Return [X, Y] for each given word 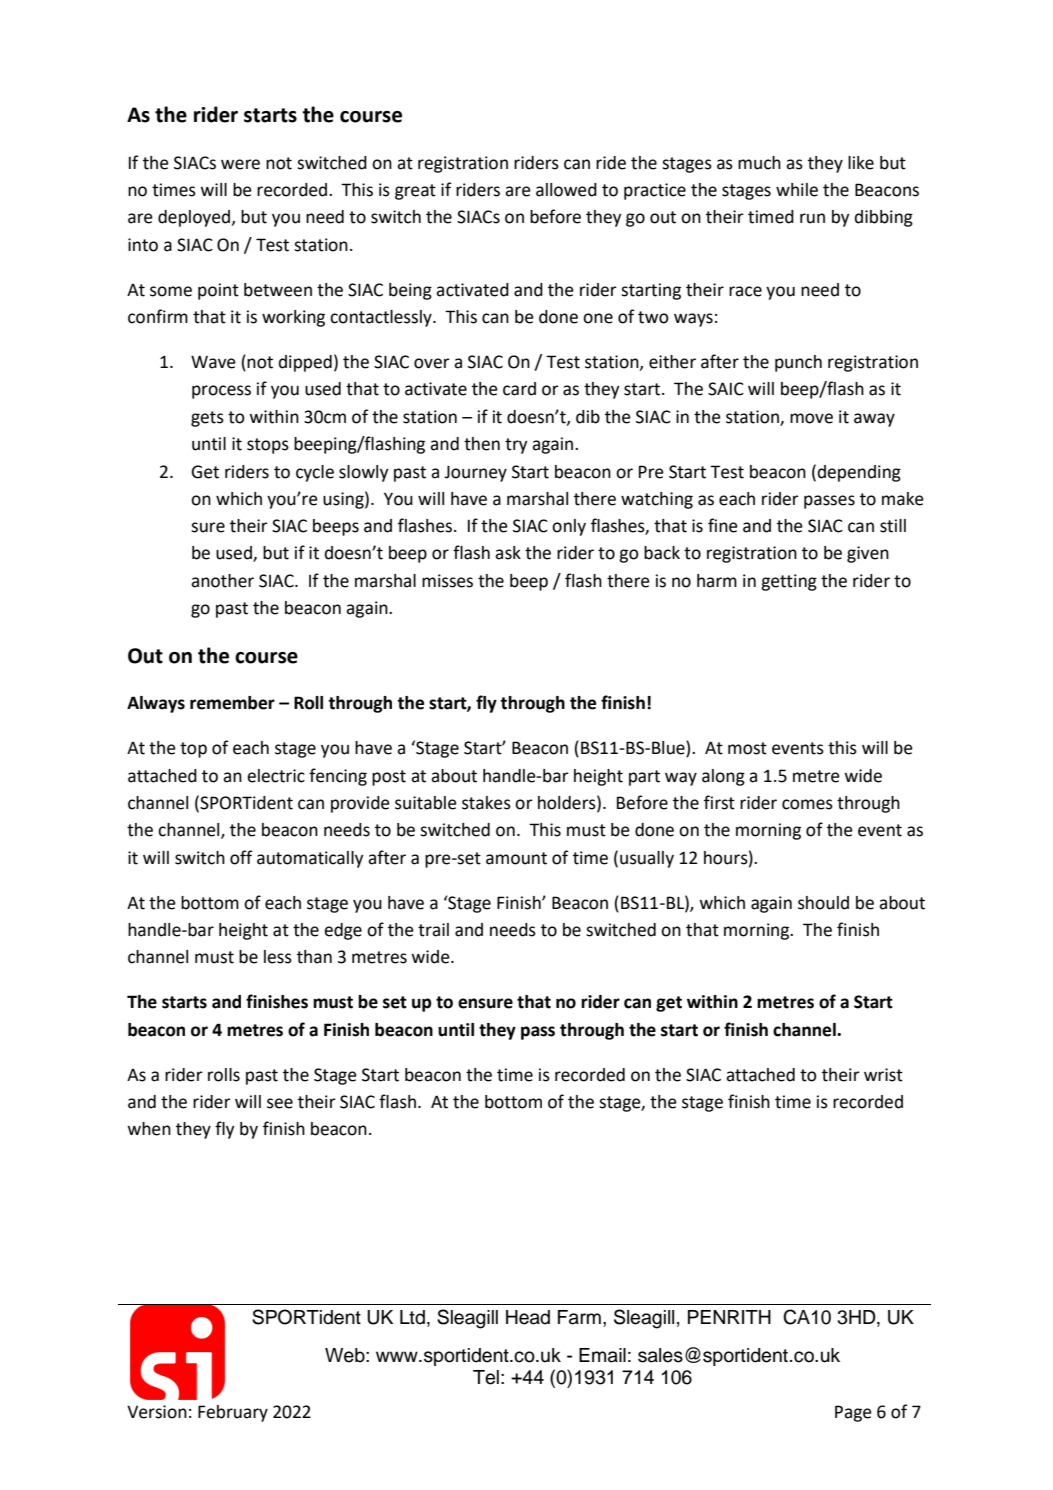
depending [859, 473]
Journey [475, 473]
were [240, 164]
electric [276, 776]
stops [268, 446]
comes [807, 804]
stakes [486, 803]
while [797, 190]
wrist [883, 1075]
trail [433, 930]
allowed [566, 190]
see [280, 1103]
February [233, 1413]
